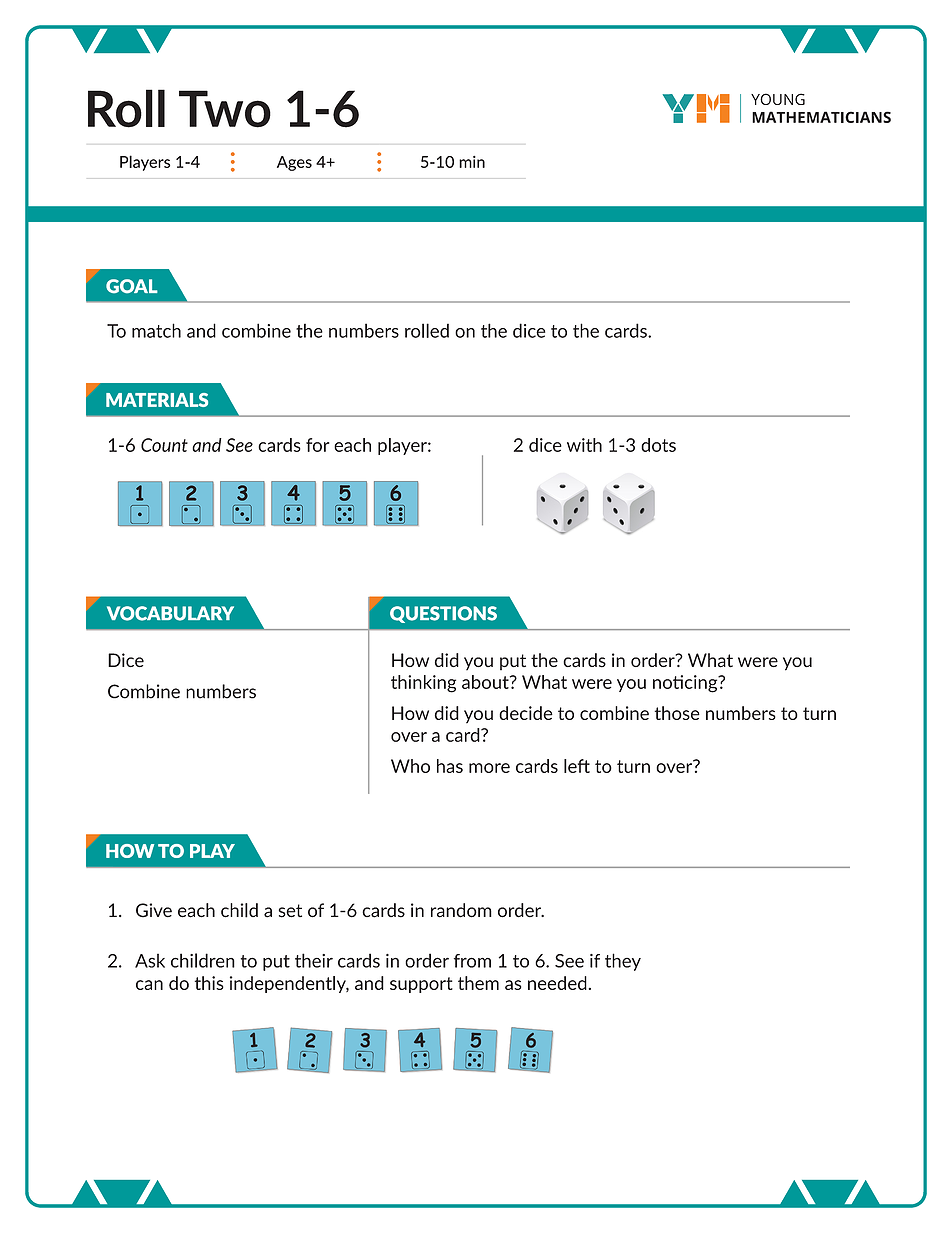 The width and height of the page is (952, 1233). Describe the element at coordinates (421, 985) in the page. I see `support` at that location.
